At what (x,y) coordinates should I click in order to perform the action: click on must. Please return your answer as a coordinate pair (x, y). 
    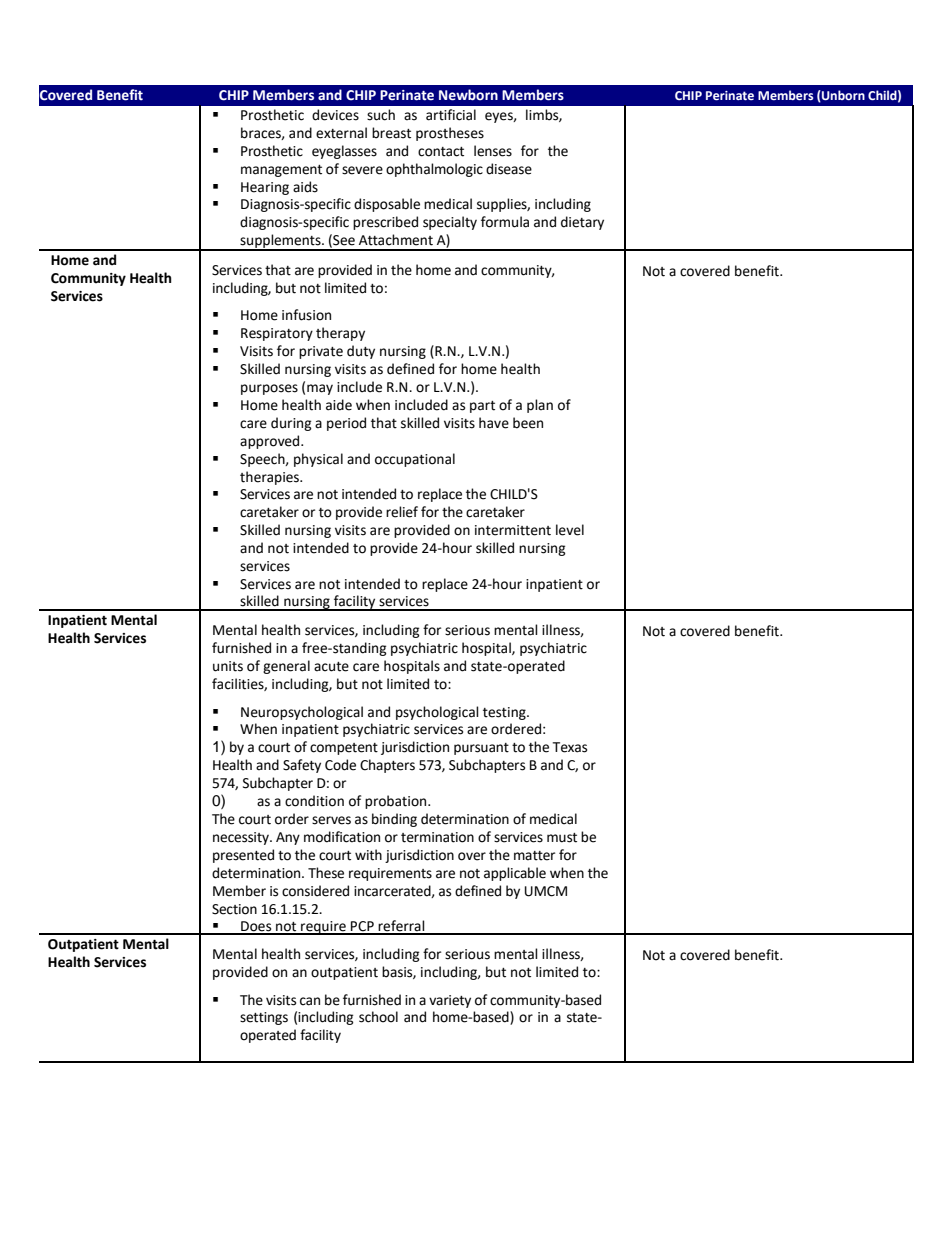
    Looking at the image, I should click on (562, 838).
